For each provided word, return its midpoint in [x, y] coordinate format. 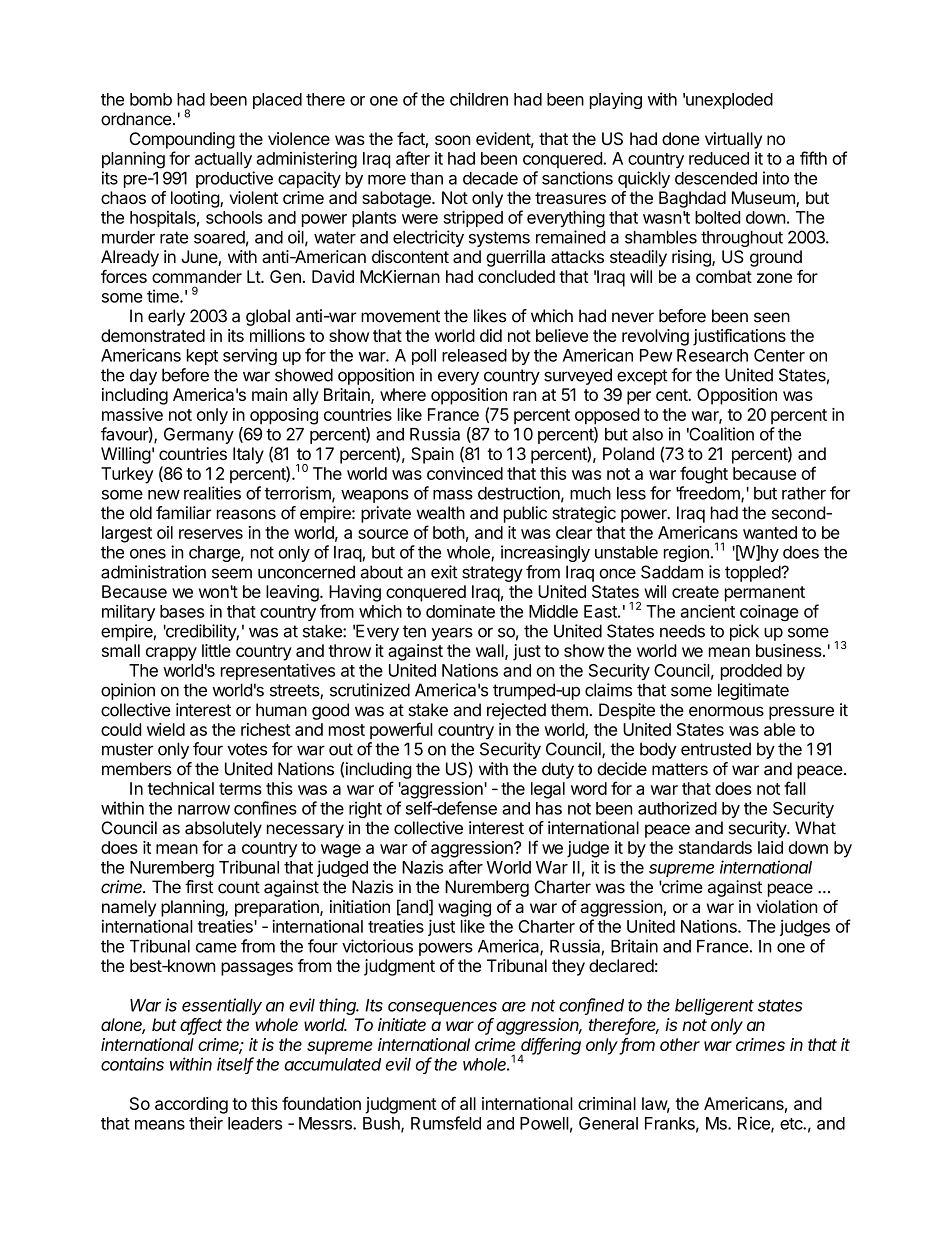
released [474, 355]
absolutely [223, 829]
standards [715, 847]
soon [453, 140]
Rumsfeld [446, 1123]
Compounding [182, 140]
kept [202, 357]
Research [712, 355]
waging [464, 908]
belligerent [714, 1006]
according [191, 1105]
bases [182, 611]
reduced [719, 158]
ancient [708, 611]
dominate [460, 611]
